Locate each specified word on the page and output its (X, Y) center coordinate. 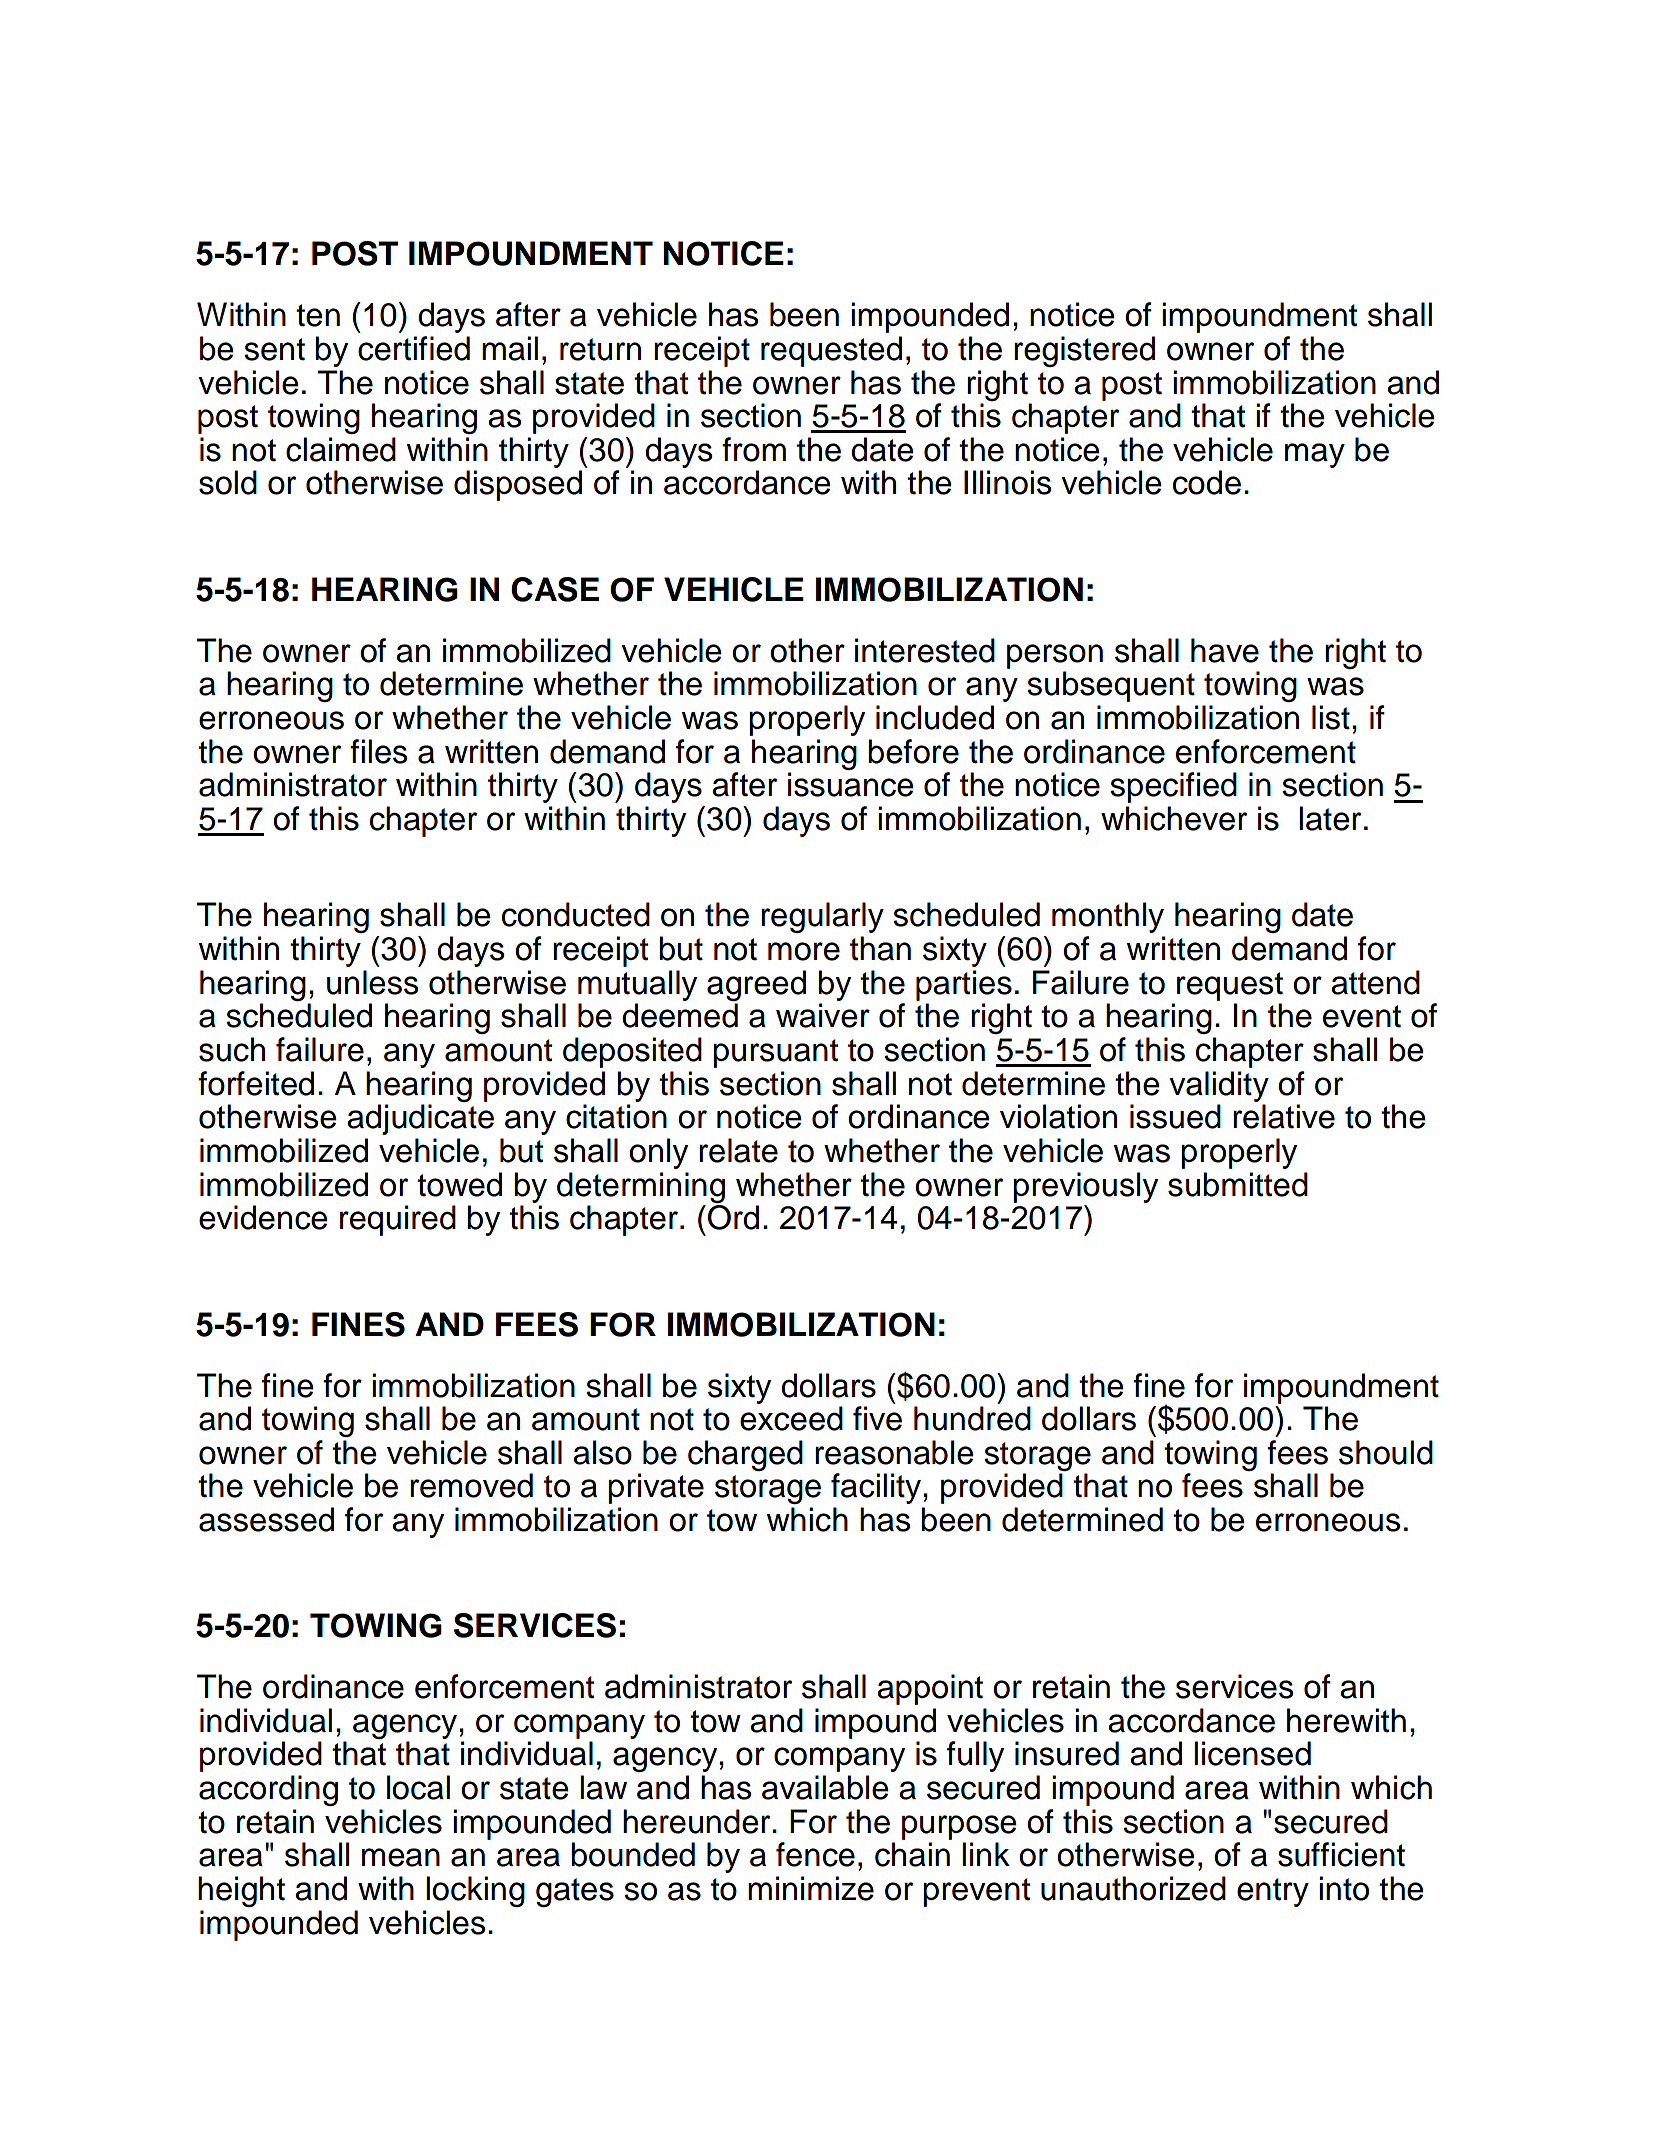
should (1386, 1452)
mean (401, 1857)
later (1330, 818)
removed (471, 1485)
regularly (822, 917)
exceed (791, 1418)
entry (1273, 1892)
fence (815, 1854)
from (754, 449)
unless (372, 982)
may (1315, 455)
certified (414, 348)
